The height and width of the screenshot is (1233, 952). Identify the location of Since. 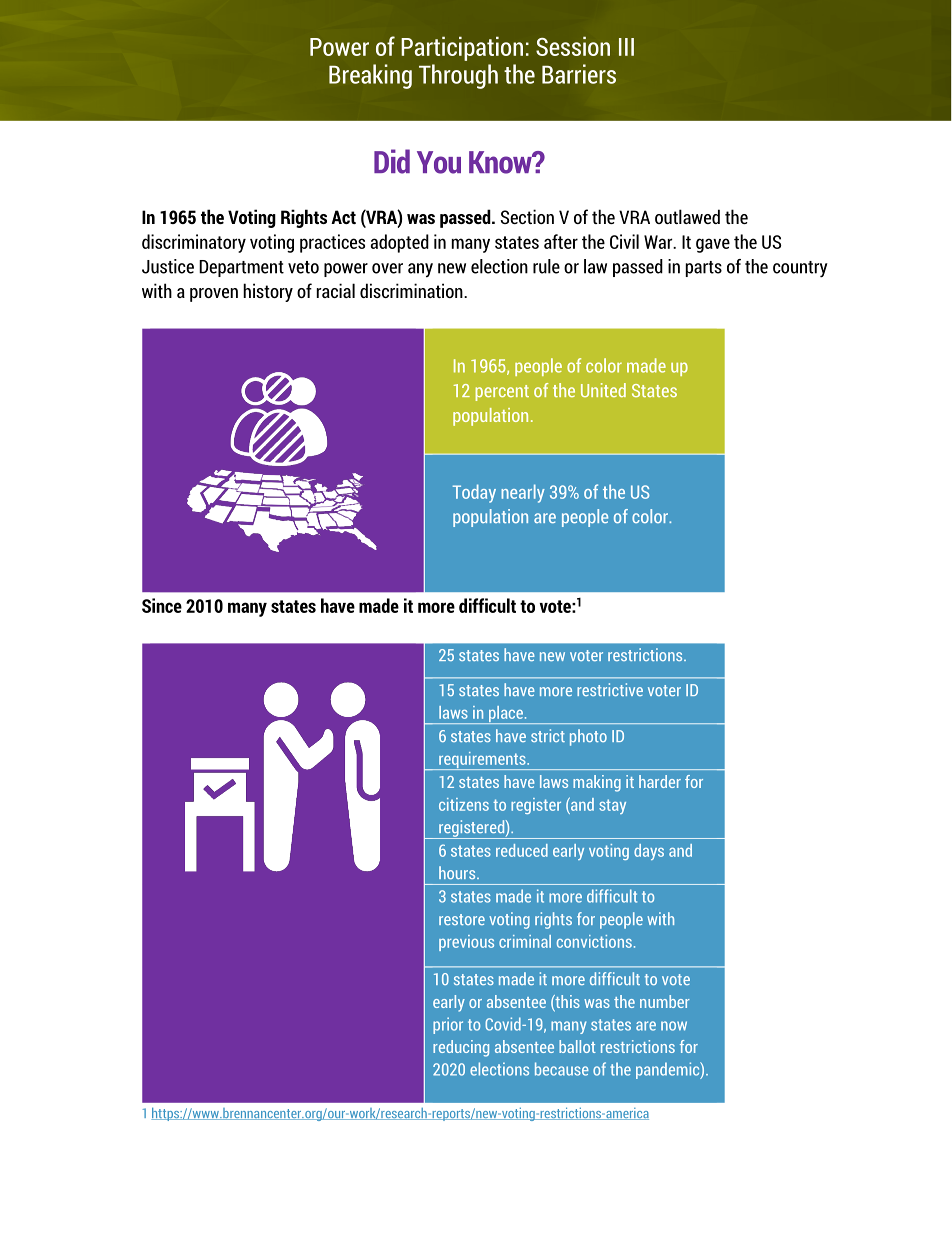
(162, 605).
